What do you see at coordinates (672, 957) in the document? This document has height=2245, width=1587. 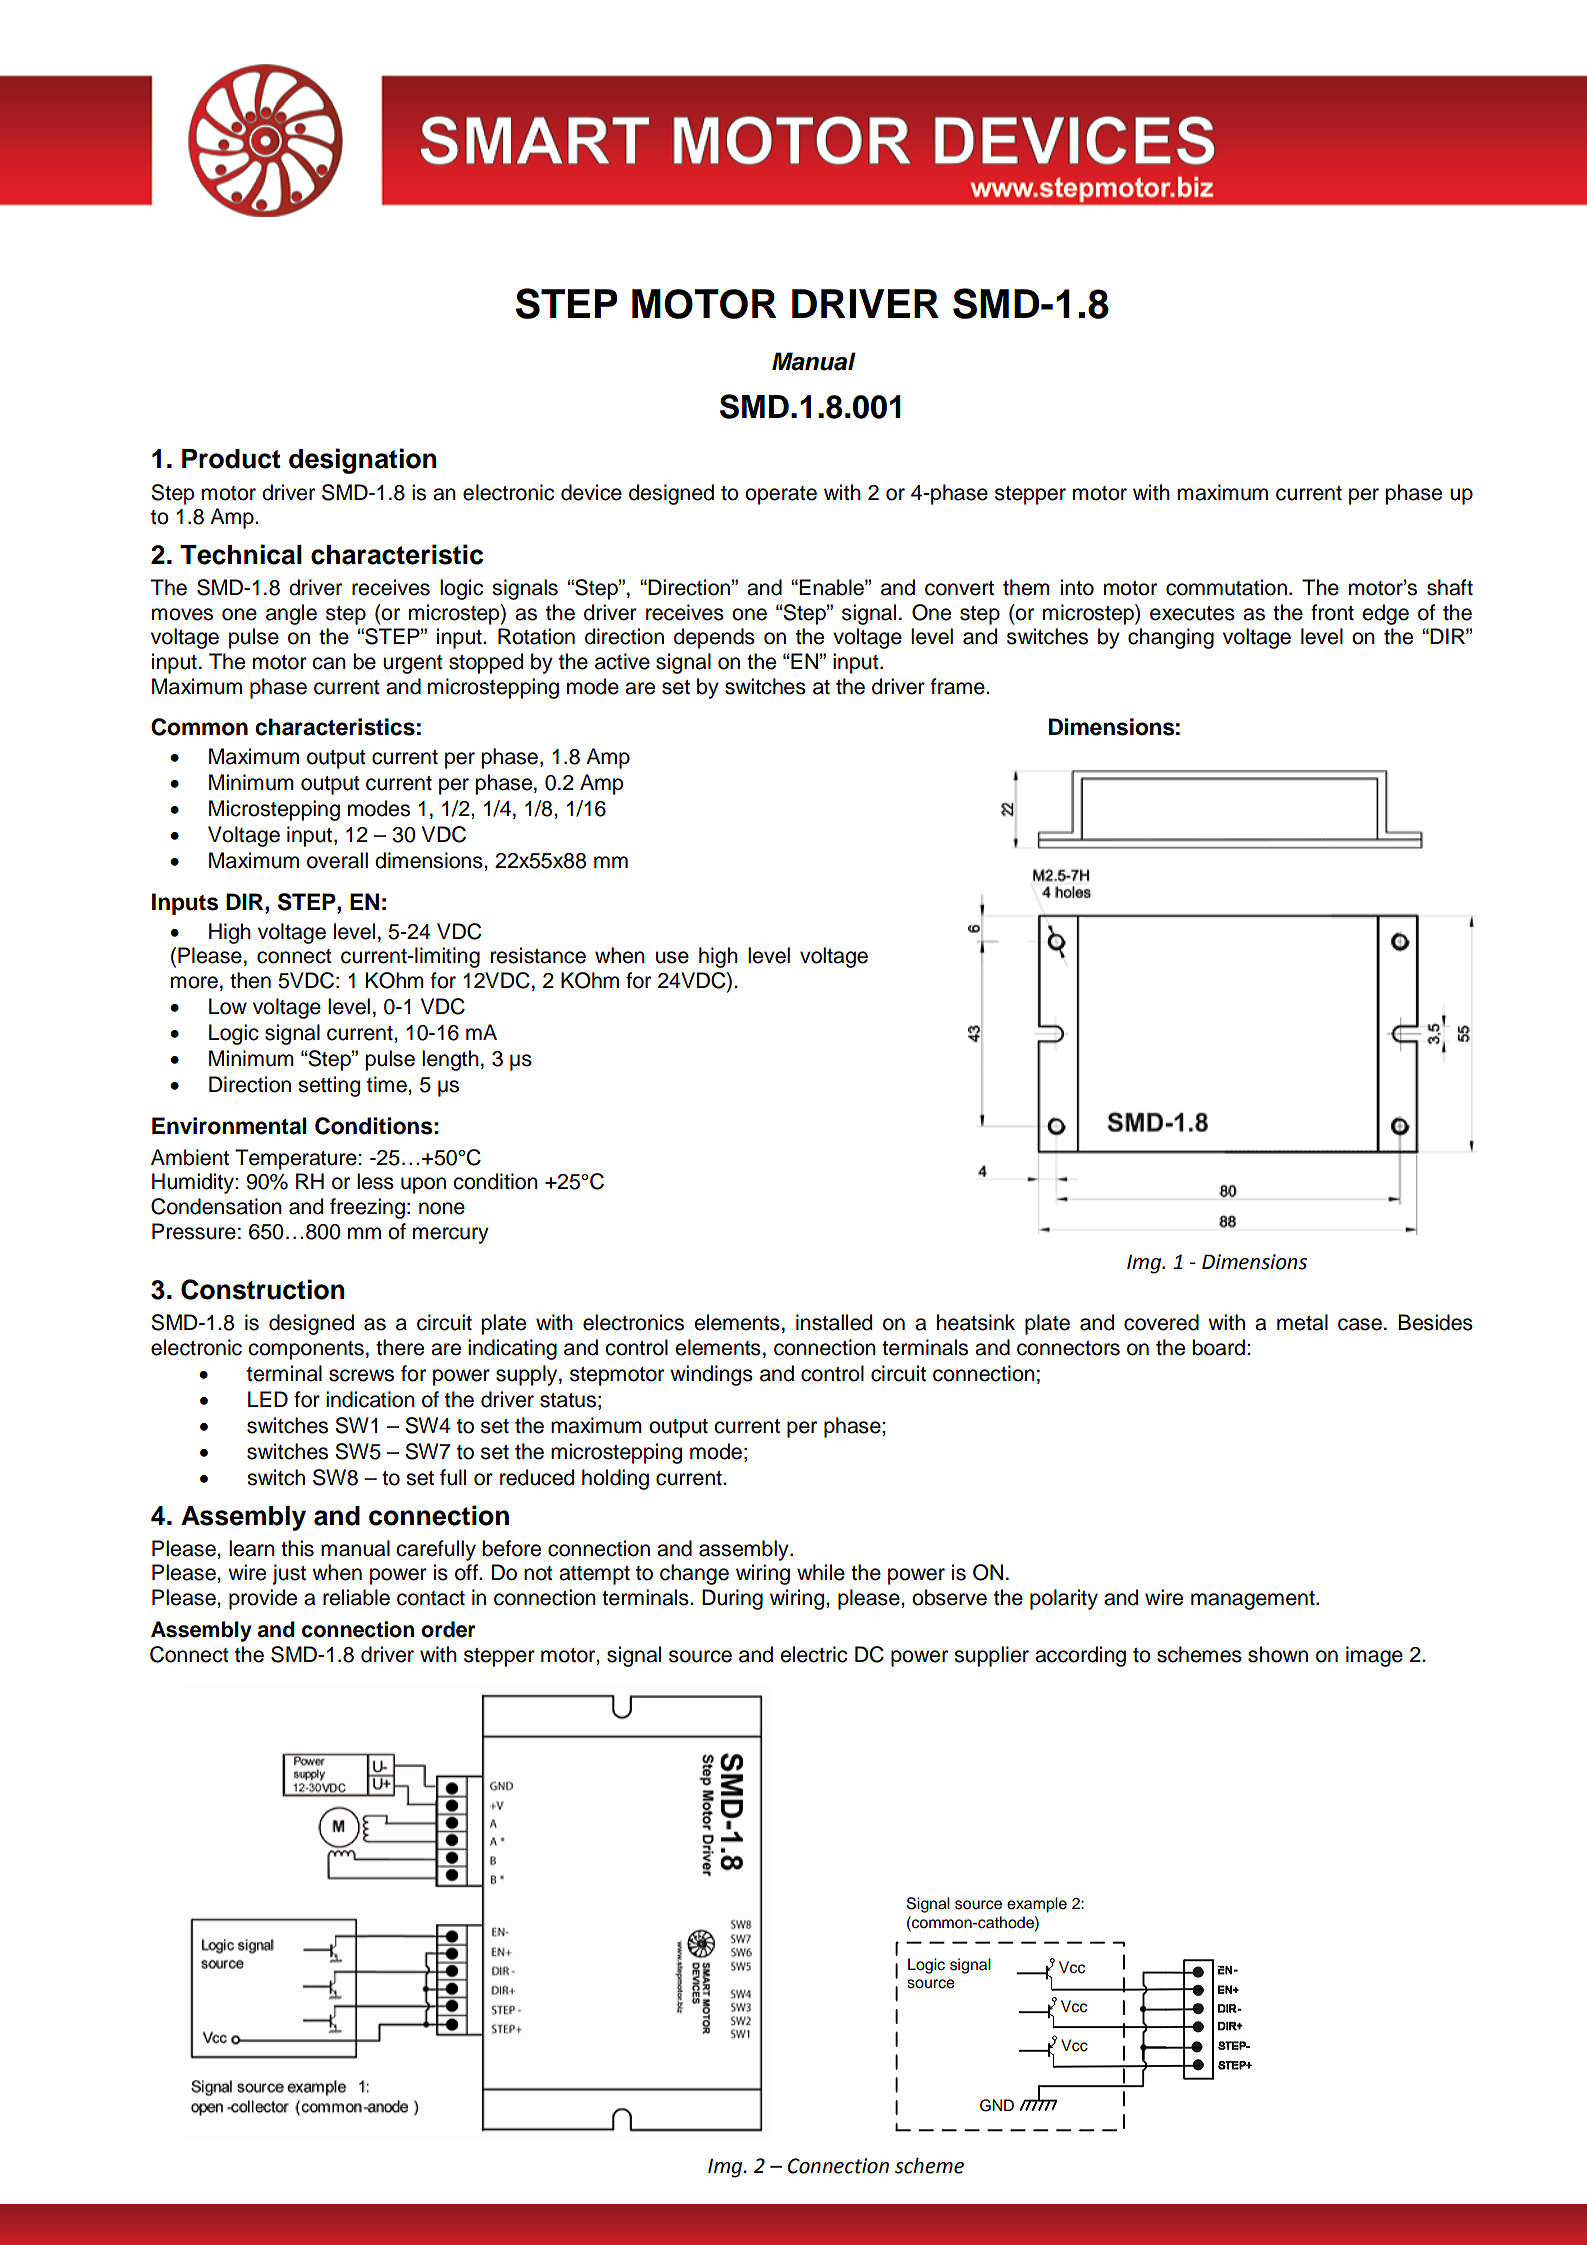 I see `use` at bounding box center [672, 957].
